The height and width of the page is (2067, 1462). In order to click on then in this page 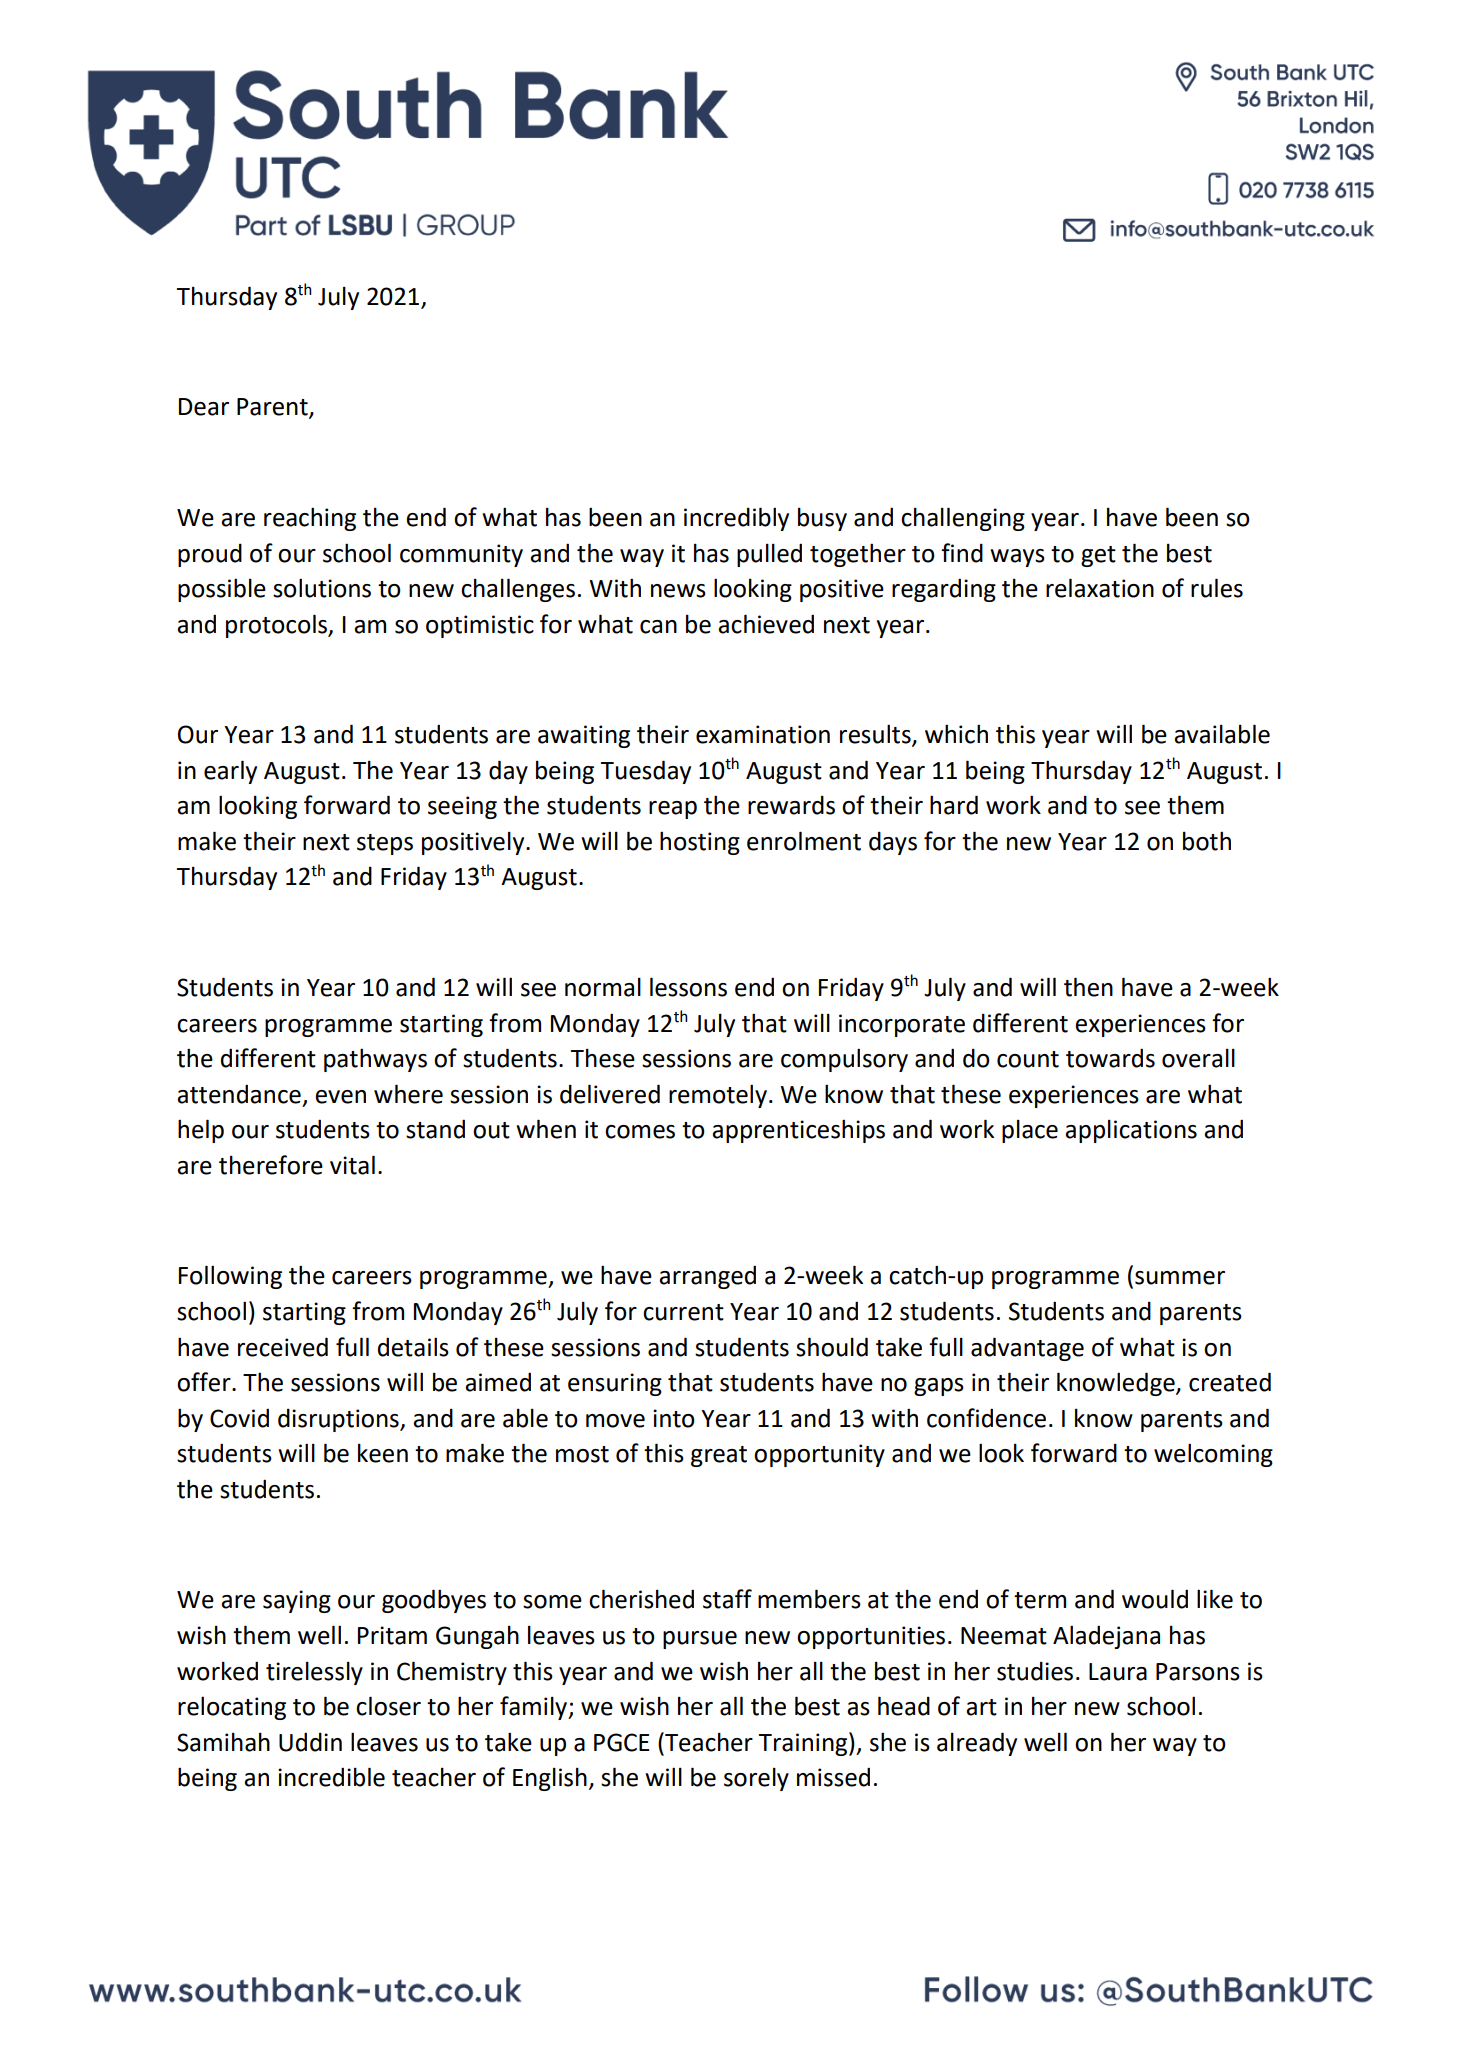, I will do `click(1088, 987)`.
